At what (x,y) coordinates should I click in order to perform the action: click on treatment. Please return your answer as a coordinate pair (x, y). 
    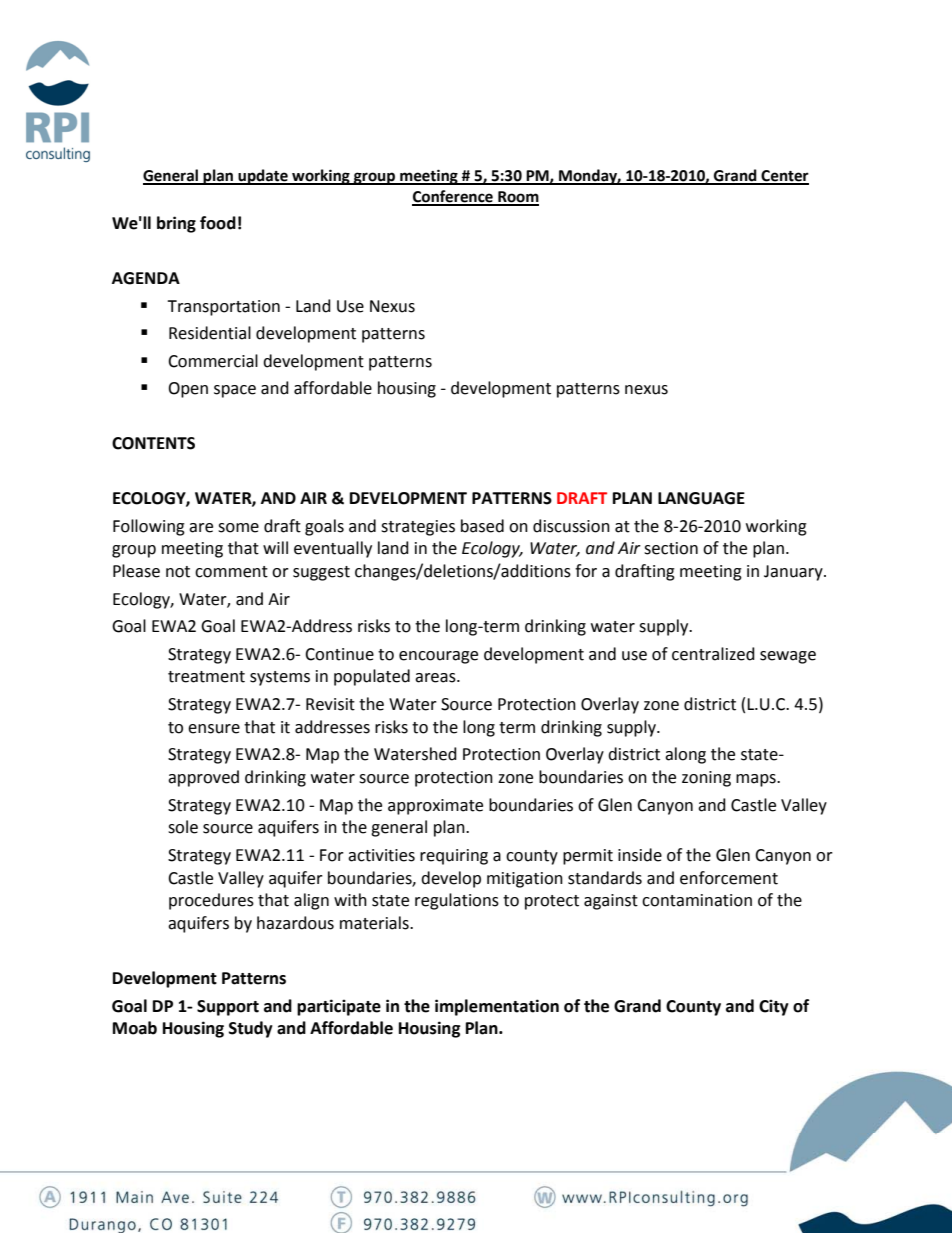
    Looking at the image, I should click on (206, 677).
